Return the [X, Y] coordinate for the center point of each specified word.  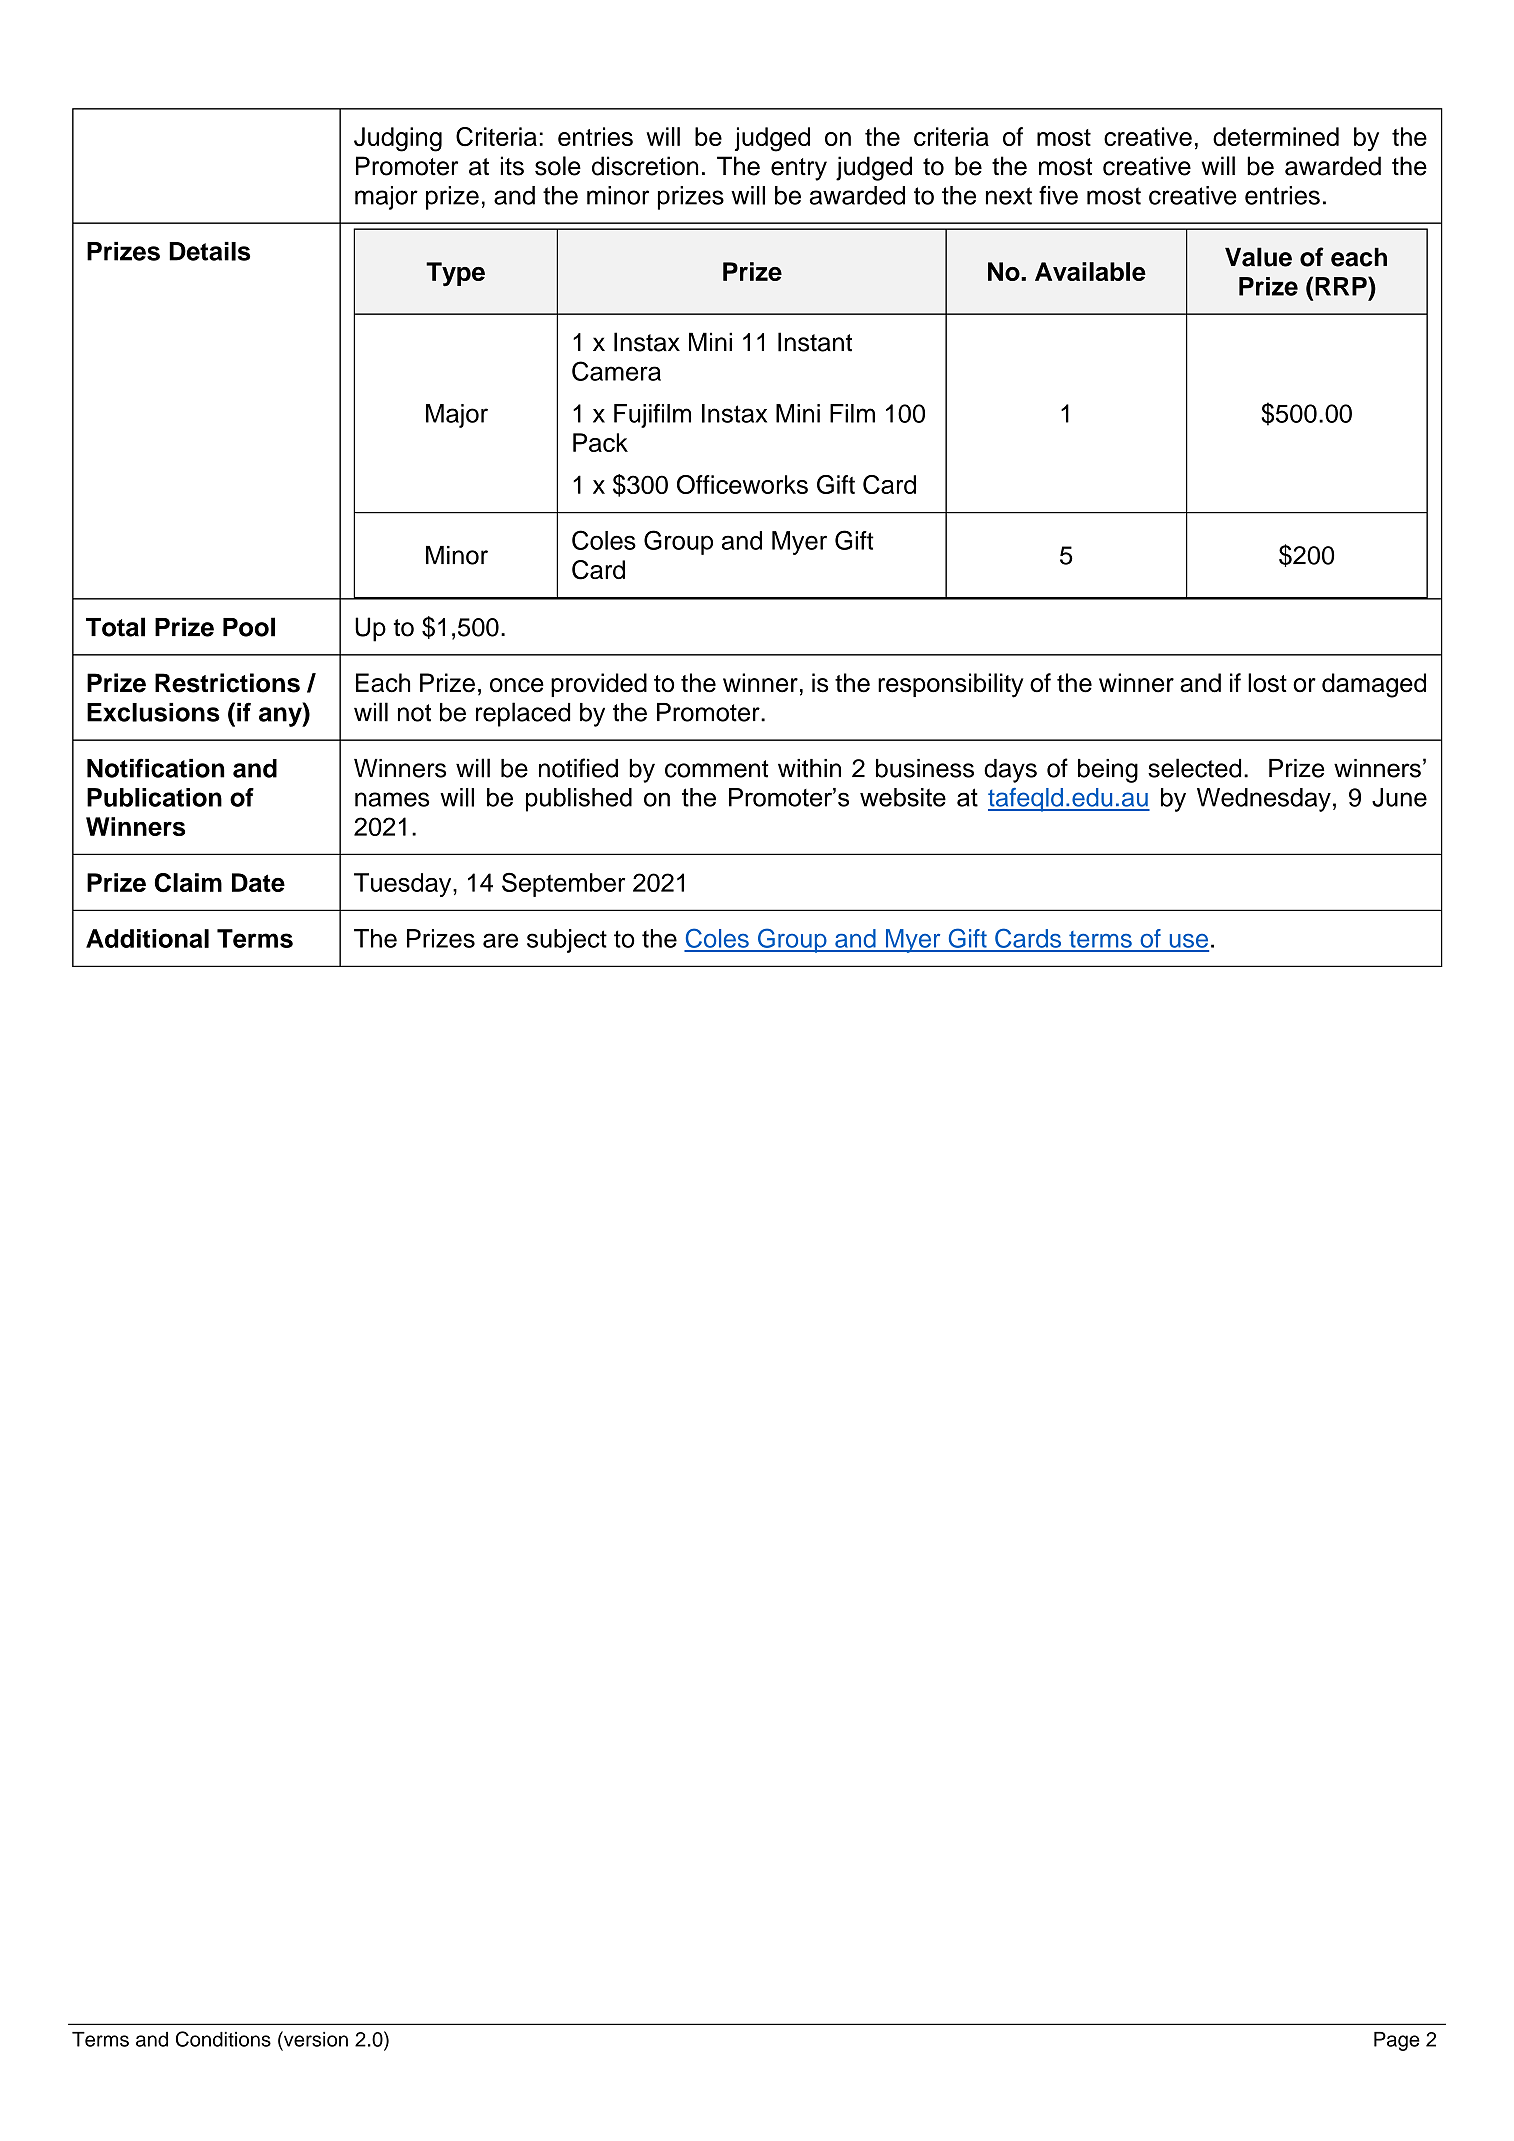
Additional [147, 938]
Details [209, 251]
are [500, 940]
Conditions [223, 2039]
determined [1276, 136]
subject [567, 941]
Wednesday [1264, 800]
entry [799, 169]
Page [1397, 2041]
